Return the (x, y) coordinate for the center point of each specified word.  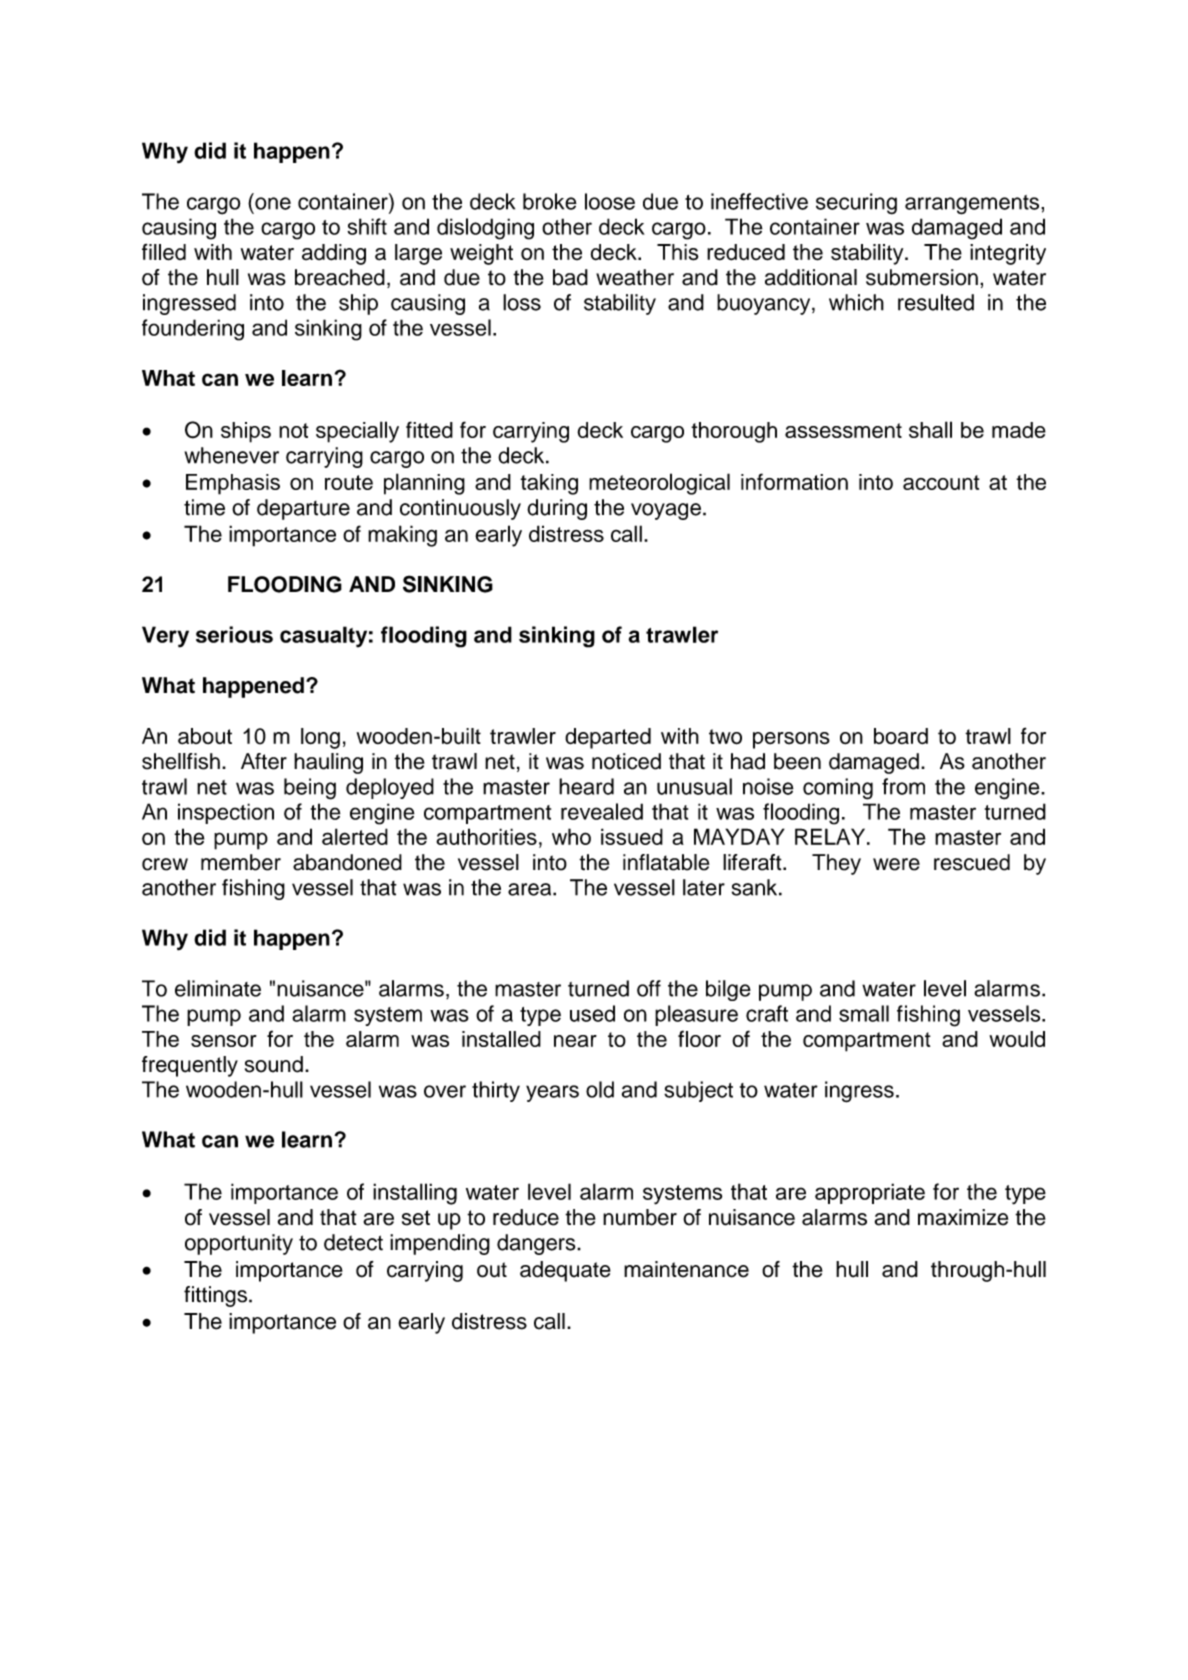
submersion (922, 277)
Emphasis (233, 484)
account (941, 482)
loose (610, 201)
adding (334, 254)
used (592, 1013)
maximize (963, 1217)
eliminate (218, 988)
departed (608, 738)
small (864, 1013)
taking (549, 484)
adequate (565, 1271)
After (264, 761)
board (901, 736)
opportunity (239, 1244)
